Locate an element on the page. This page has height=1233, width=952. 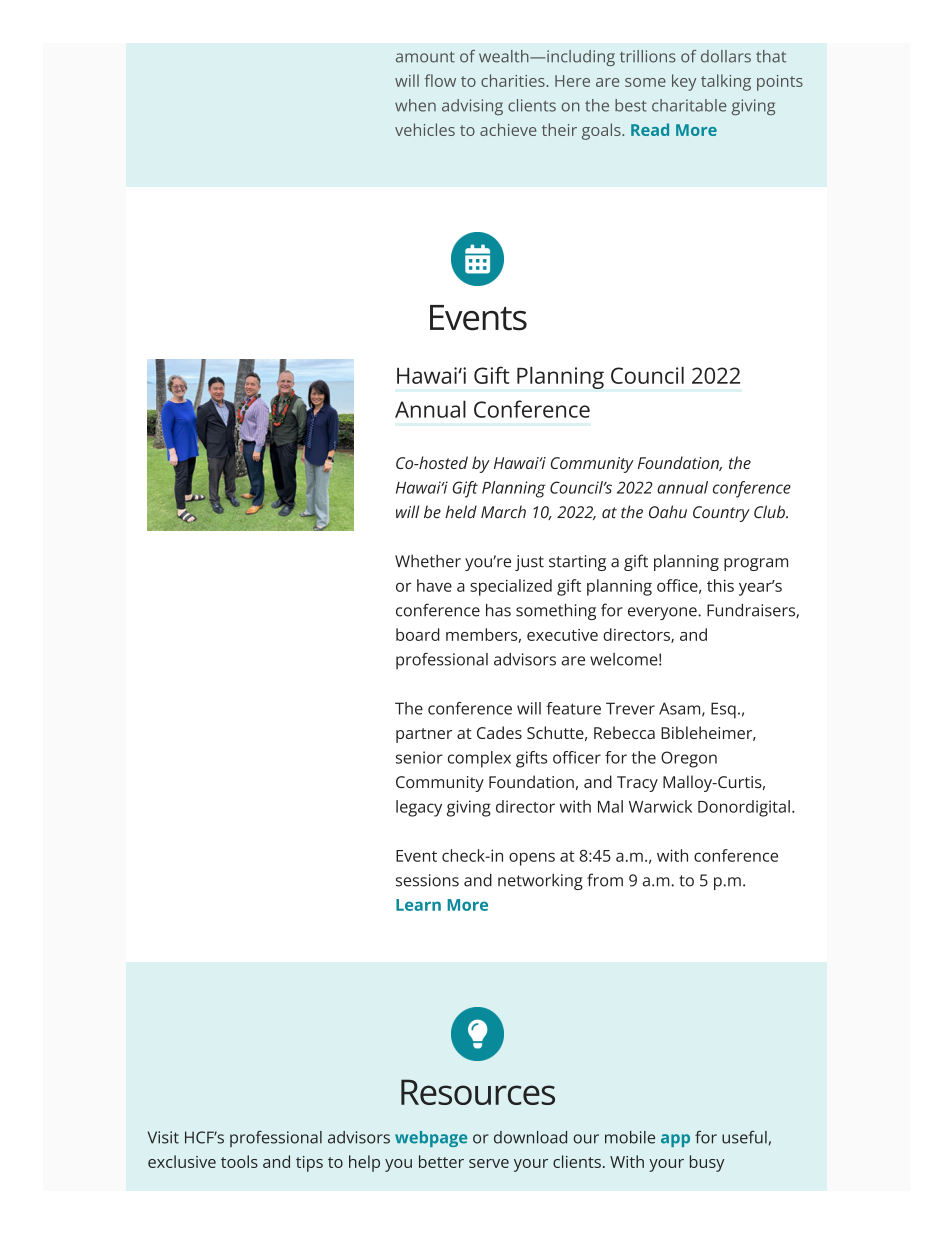
Whether is located at coordinates (428, 561).
